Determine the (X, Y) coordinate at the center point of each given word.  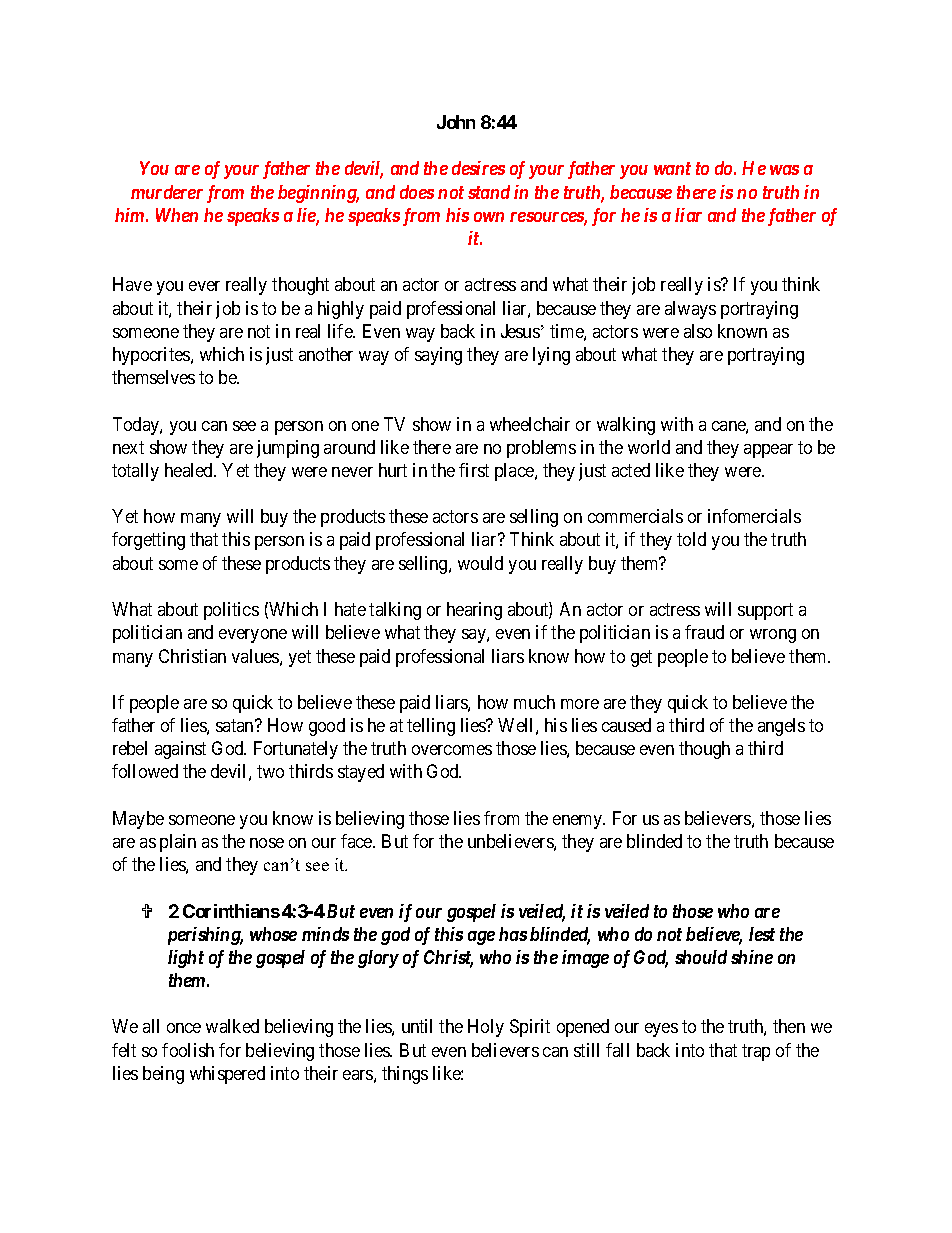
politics (231, 611)
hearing (474, 611)
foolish (188, 1050)
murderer (167, 192)
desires (478, 168)
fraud (704, 632)
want (672, 168)
